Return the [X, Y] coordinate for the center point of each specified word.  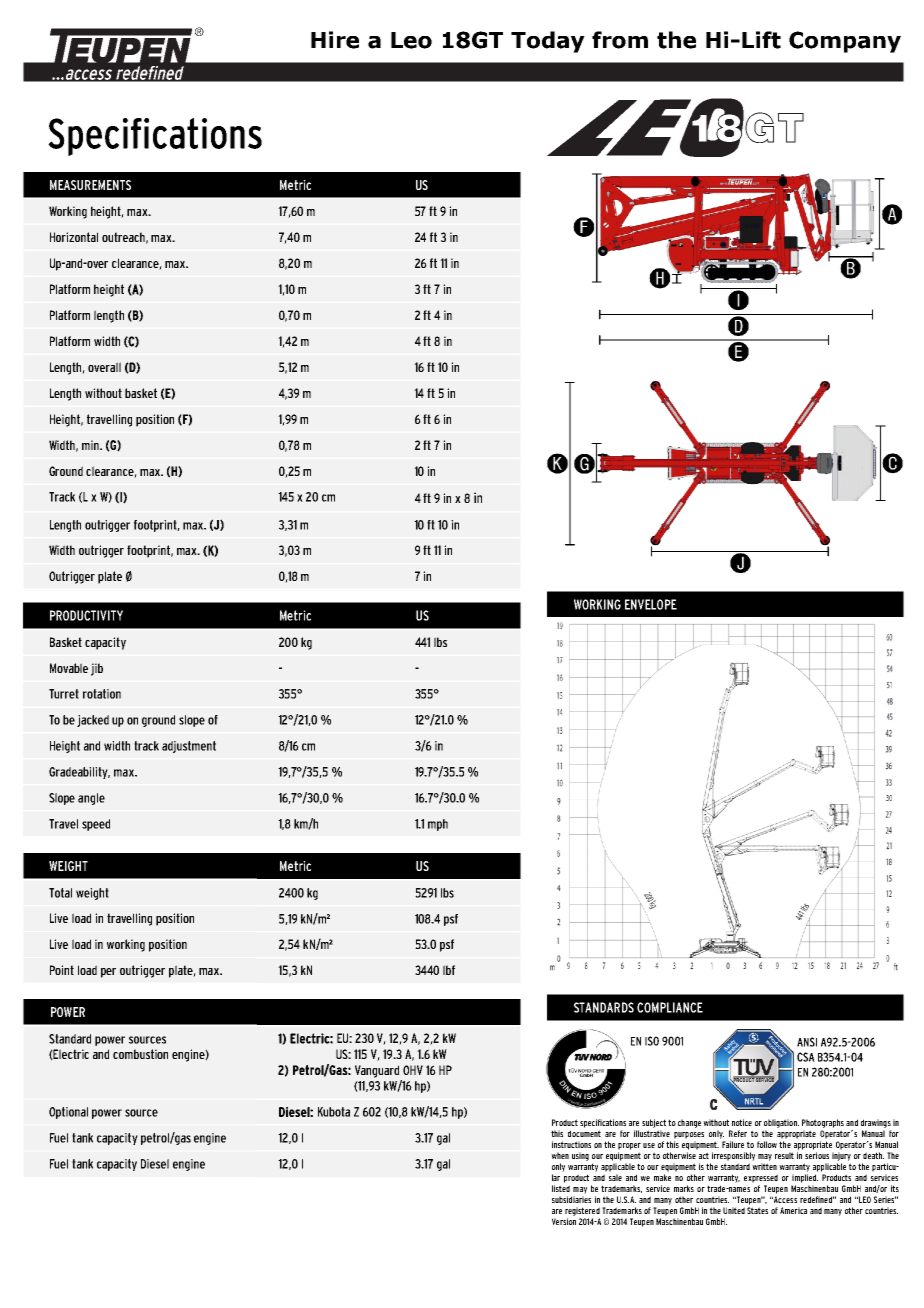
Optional [68, 1113]
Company [845, 42]
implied [805, 1178]
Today [548, 42]
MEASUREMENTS [90, 185]
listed [561, 1188]
